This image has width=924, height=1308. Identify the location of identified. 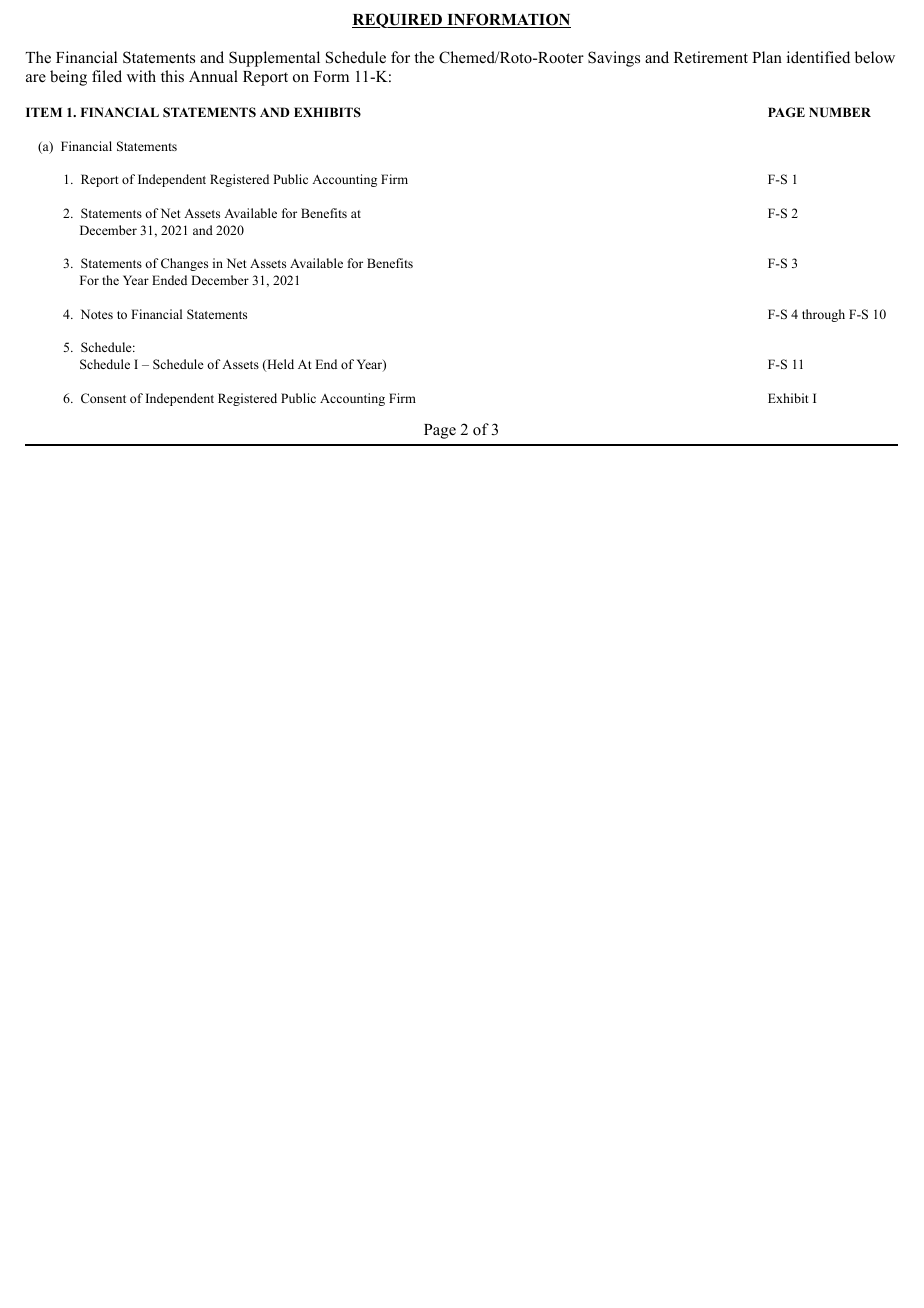
(818, 57).
